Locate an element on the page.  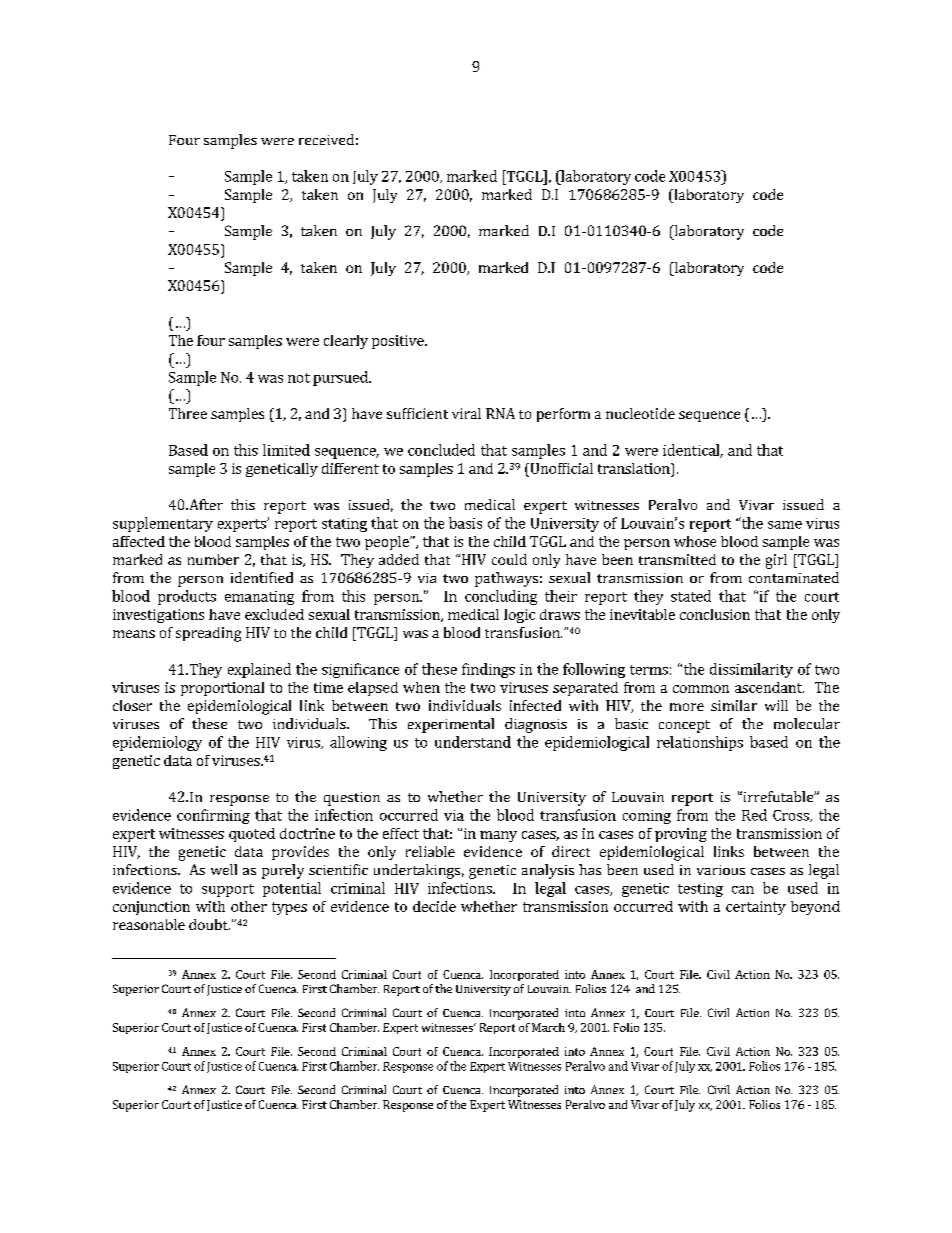
not is located at coordinates (299, 378).
